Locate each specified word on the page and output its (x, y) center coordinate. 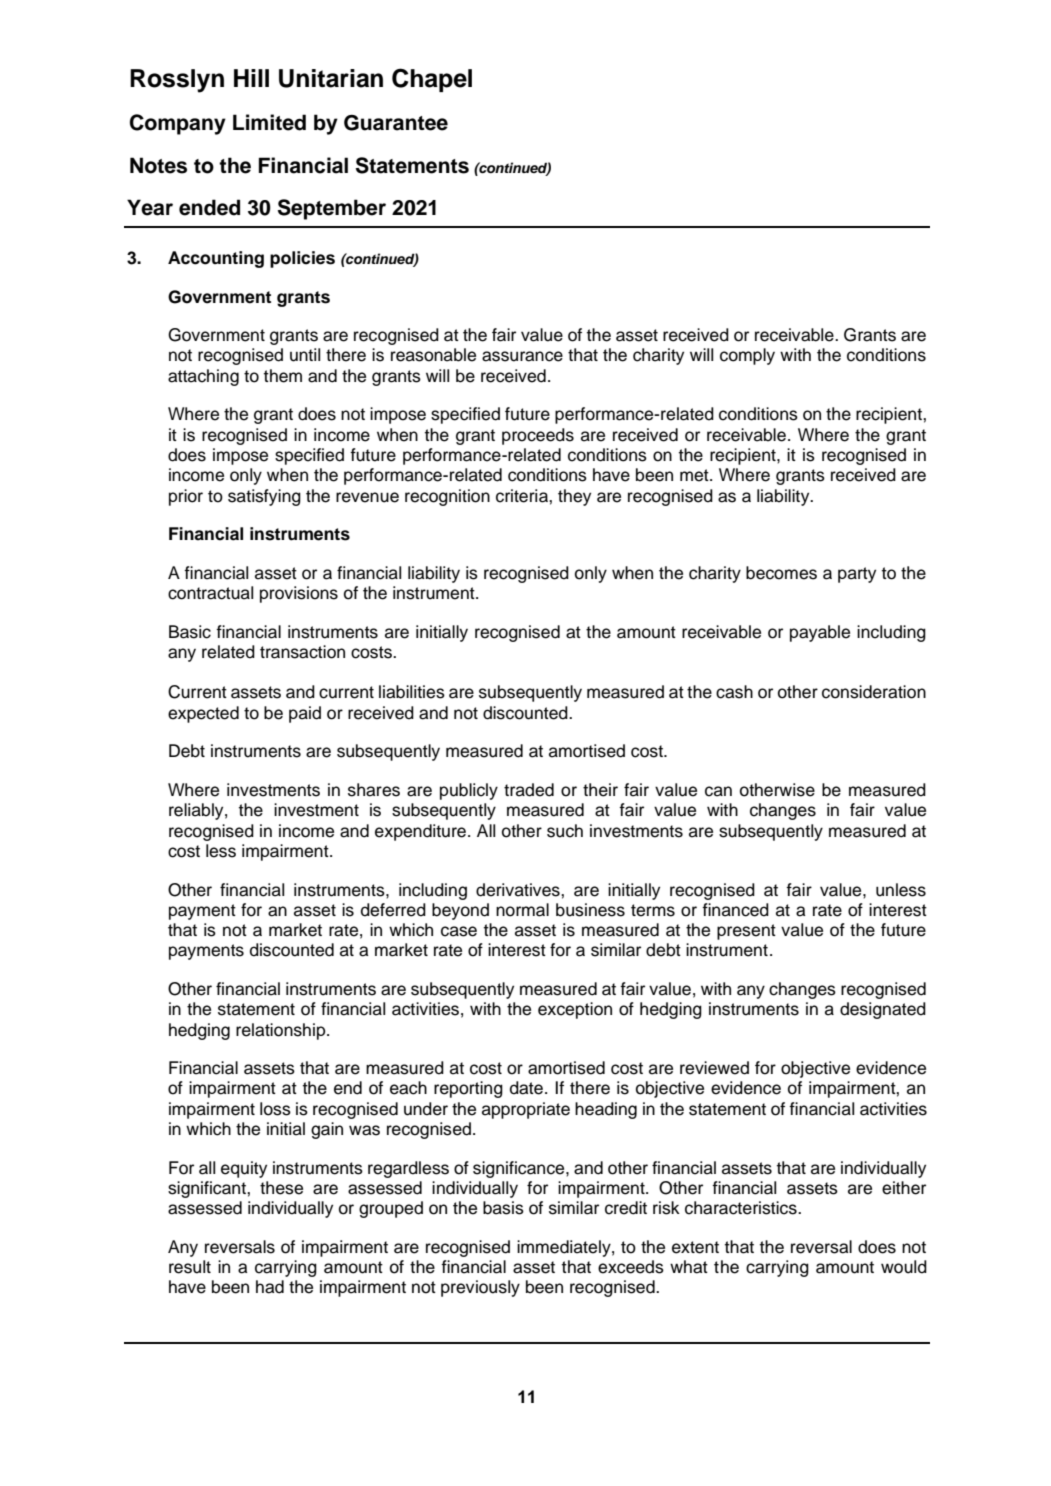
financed (735, 910)
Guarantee (396, 123)
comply (747, 356)
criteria (523, 496)
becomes (781, 573)
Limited (269, 122)
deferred (393, 910)
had (270, 1287)
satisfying (264, 497)
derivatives (519, 890)
